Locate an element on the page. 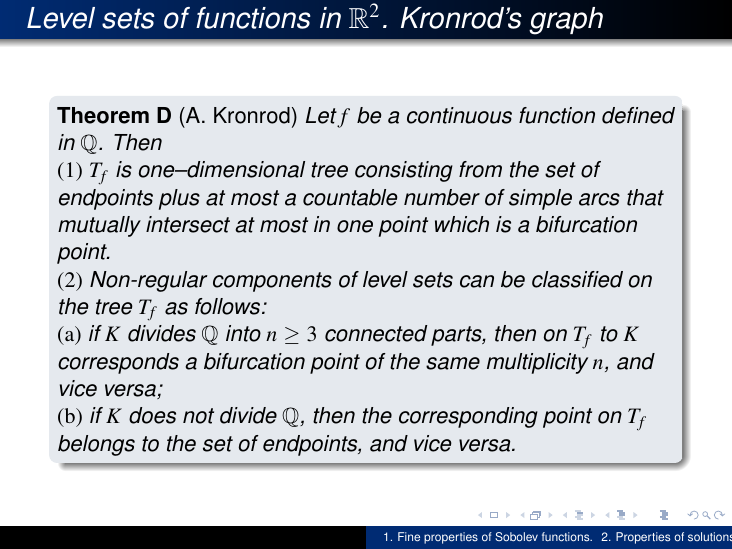 The image size is (732, 549). consisting is located at coordinates (404, 171).
